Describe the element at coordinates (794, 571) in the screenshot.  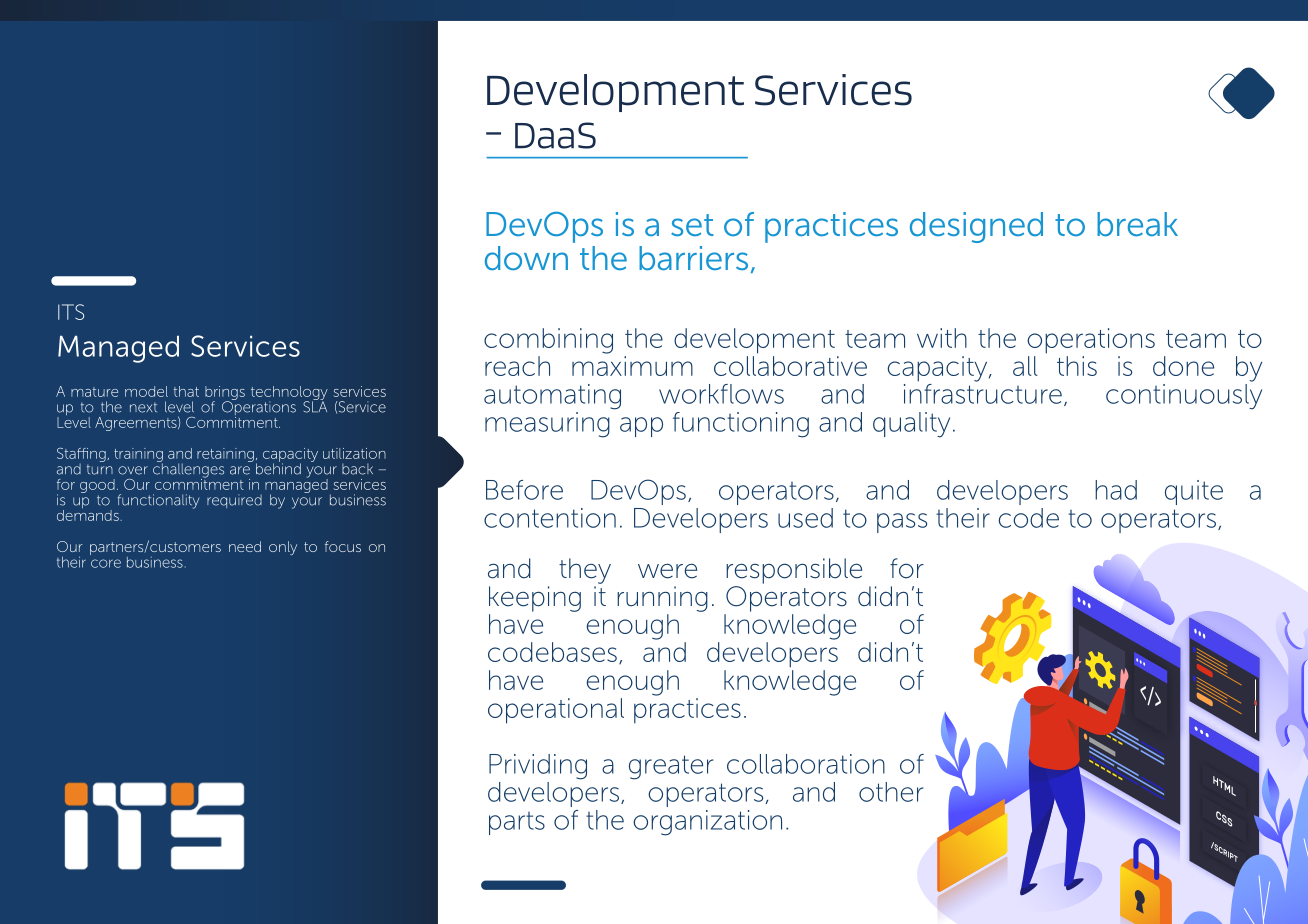
I see `responsible` at that location.
